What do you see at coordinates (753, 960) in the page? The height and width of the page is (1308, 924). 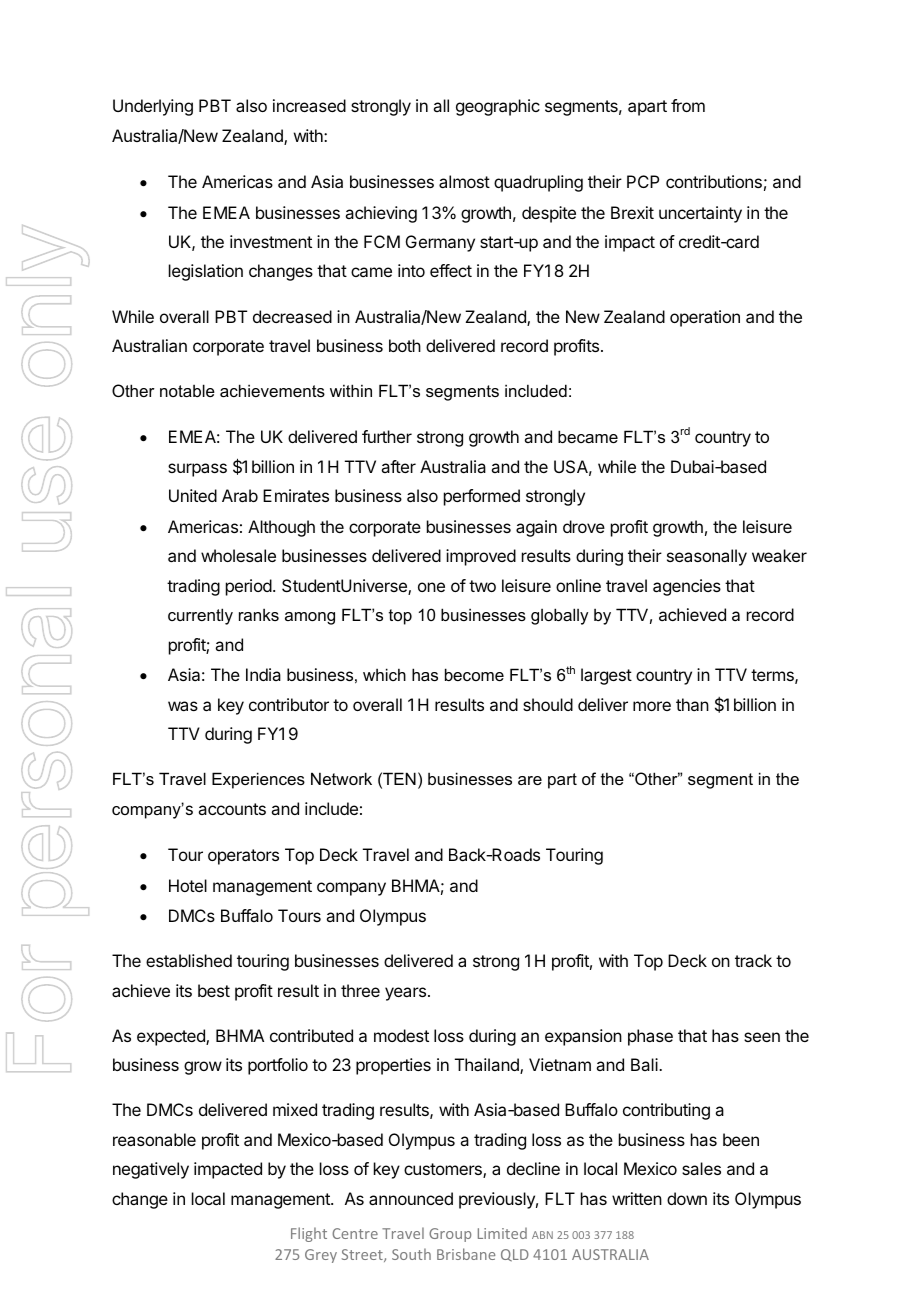 I see `track` at bounding box center [753, 960].
